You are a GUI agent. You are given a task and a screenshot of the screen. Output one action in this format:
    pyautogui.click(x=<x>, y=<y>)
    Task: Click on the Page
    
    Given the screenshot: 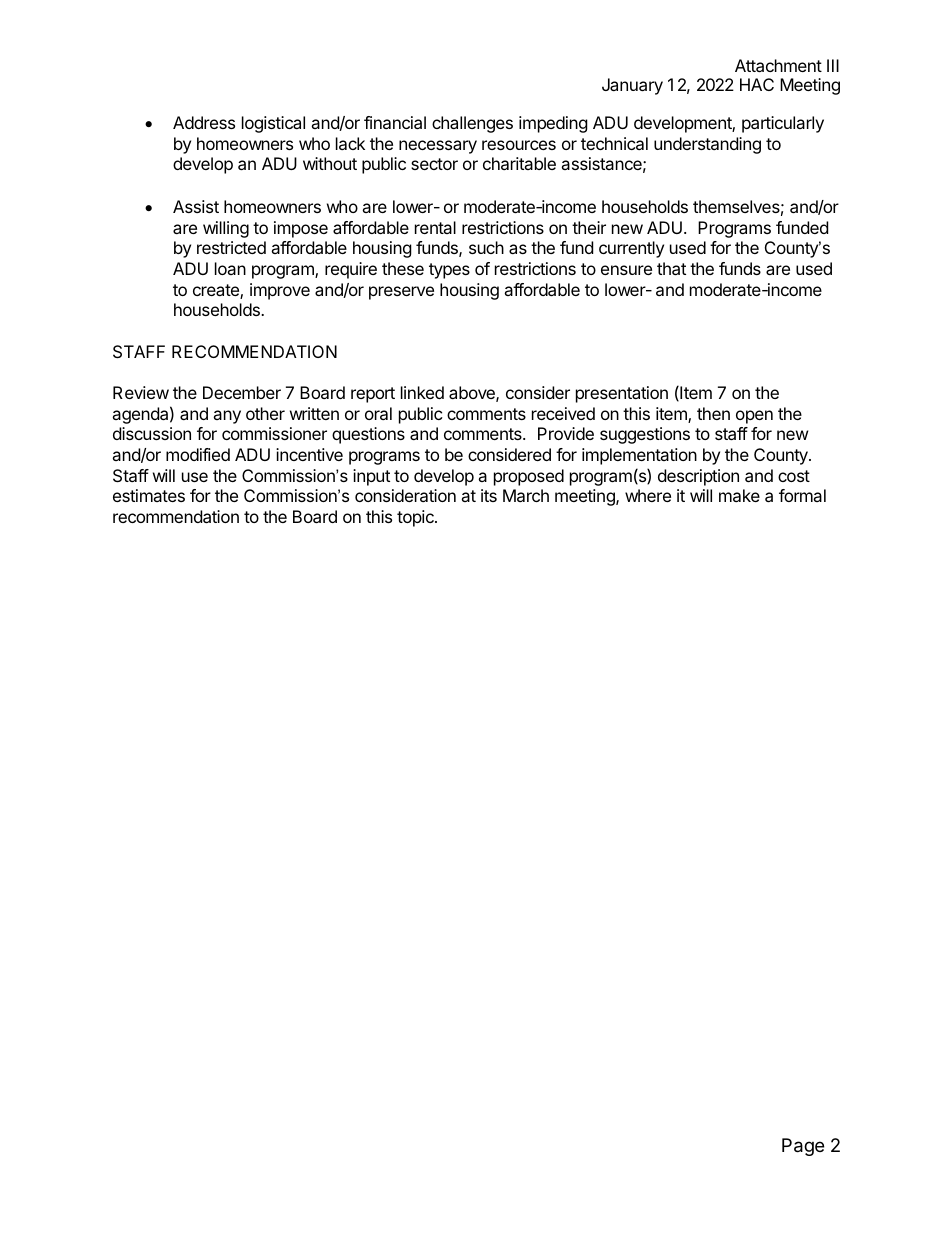 What is the action you would take?
    pyautogui.click(x=803, y=1147)
